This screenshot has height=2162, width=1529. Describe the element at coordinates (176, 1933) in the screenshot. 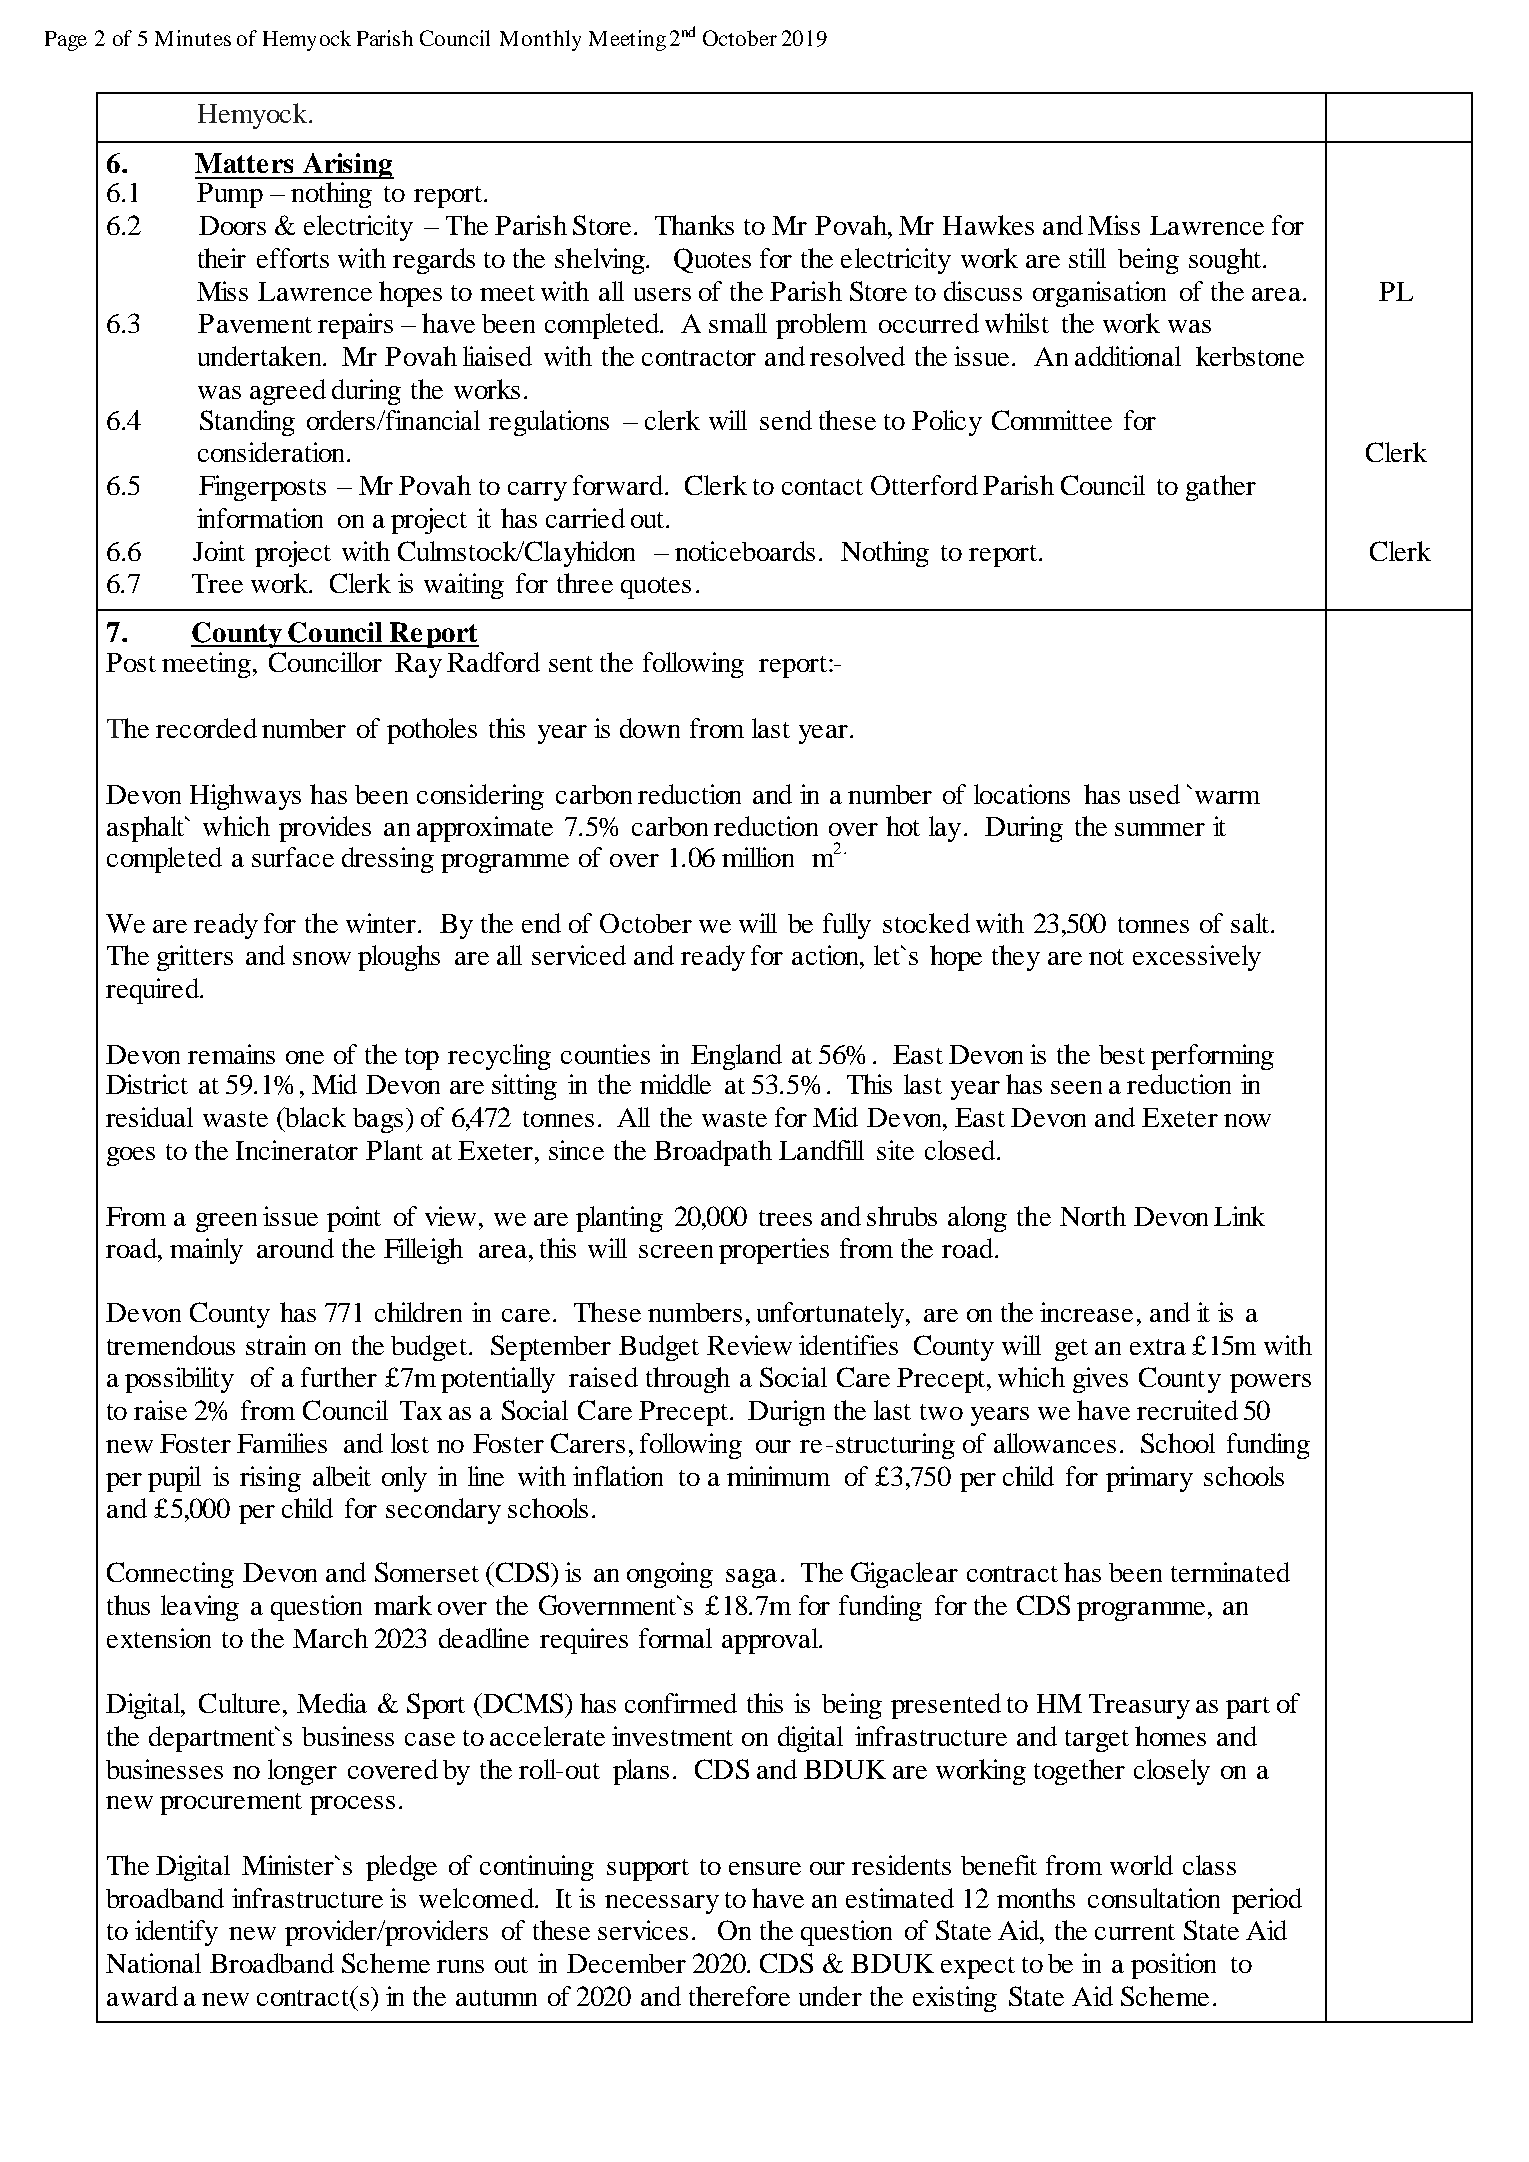

I see `identify` at that location.
